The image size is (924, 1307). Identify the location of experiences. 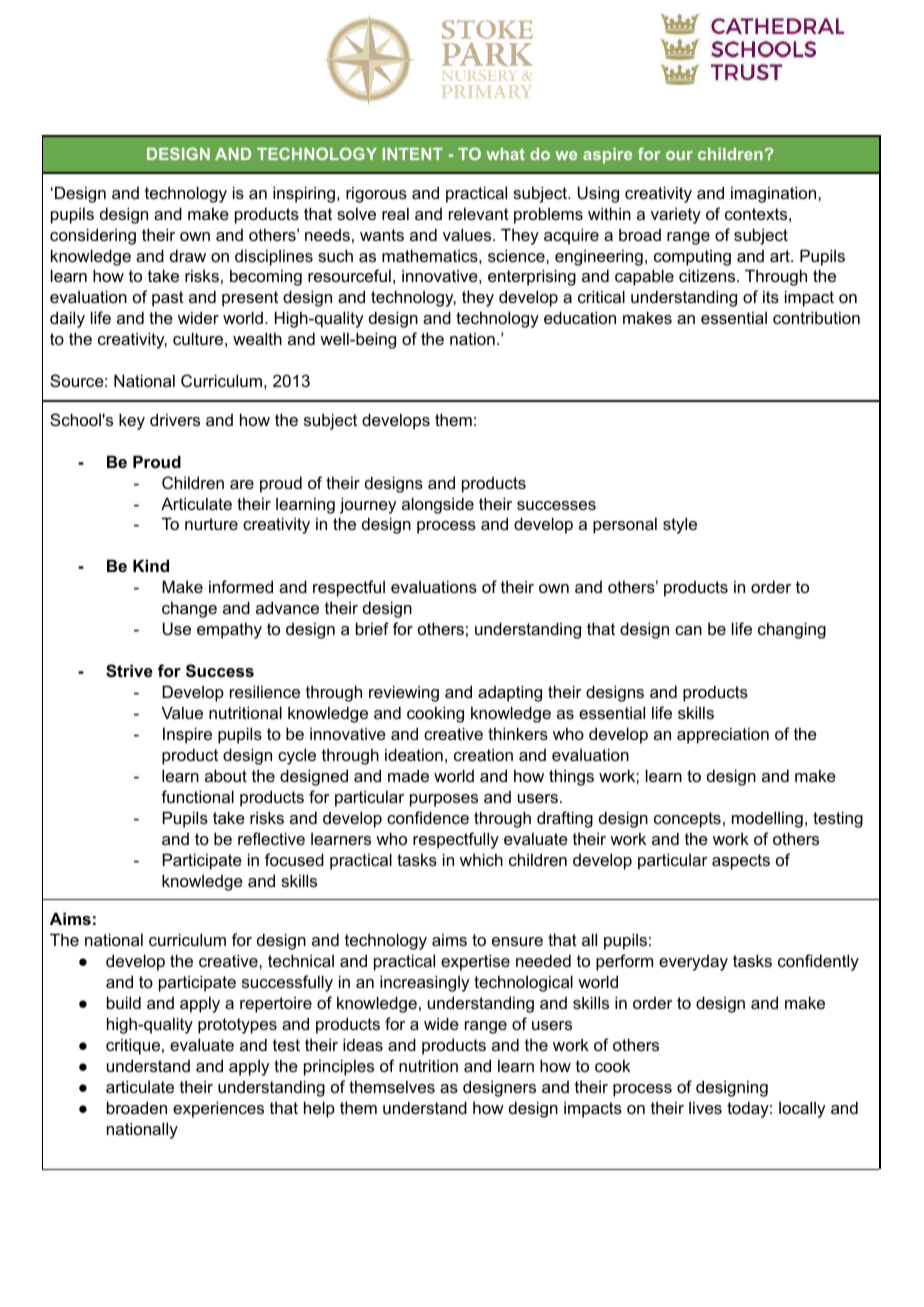
(218, 1109).
